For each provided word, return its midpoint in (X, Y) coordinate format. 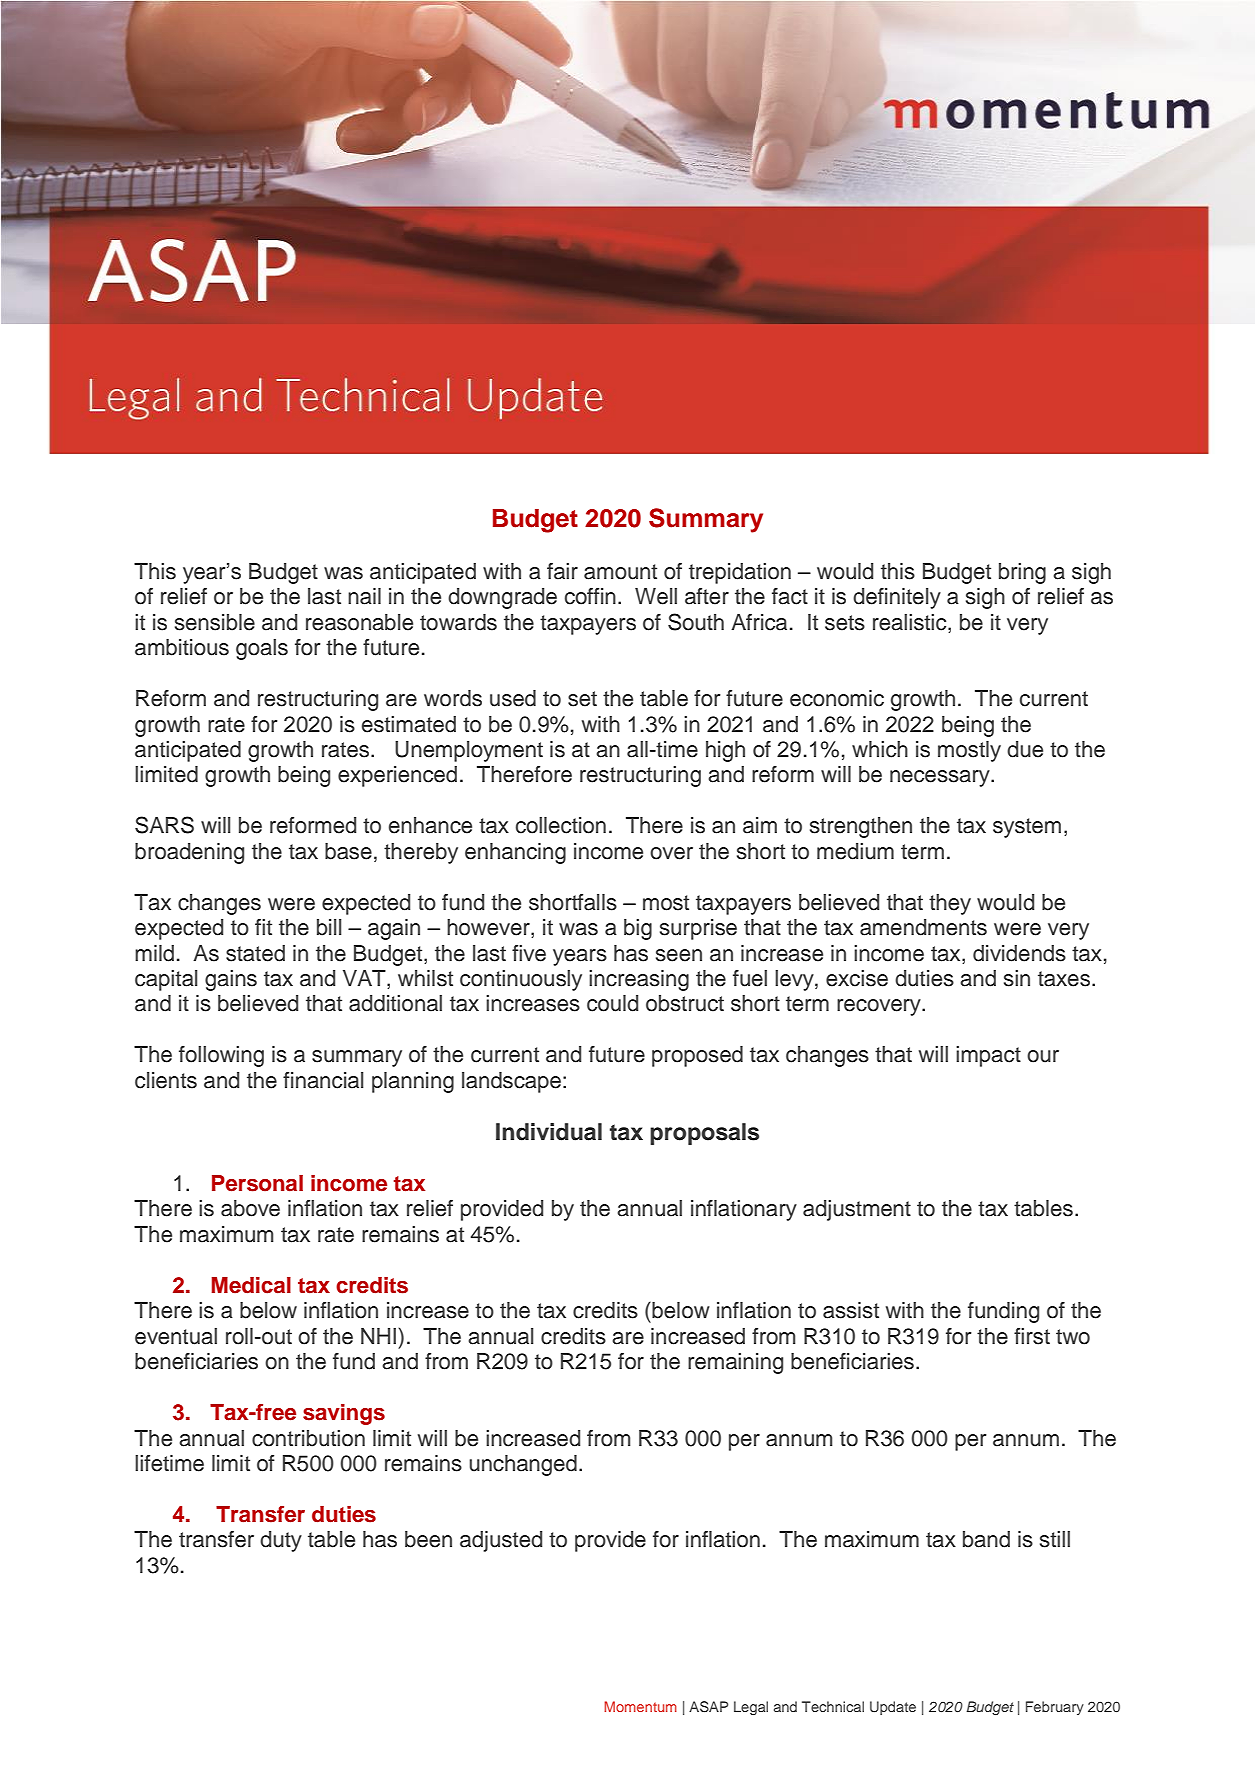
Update (893, 1708)
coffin (590, 596)
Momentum (640, 1706)
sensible (215, 622)
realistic (911, 622)
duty (281, 1541)
